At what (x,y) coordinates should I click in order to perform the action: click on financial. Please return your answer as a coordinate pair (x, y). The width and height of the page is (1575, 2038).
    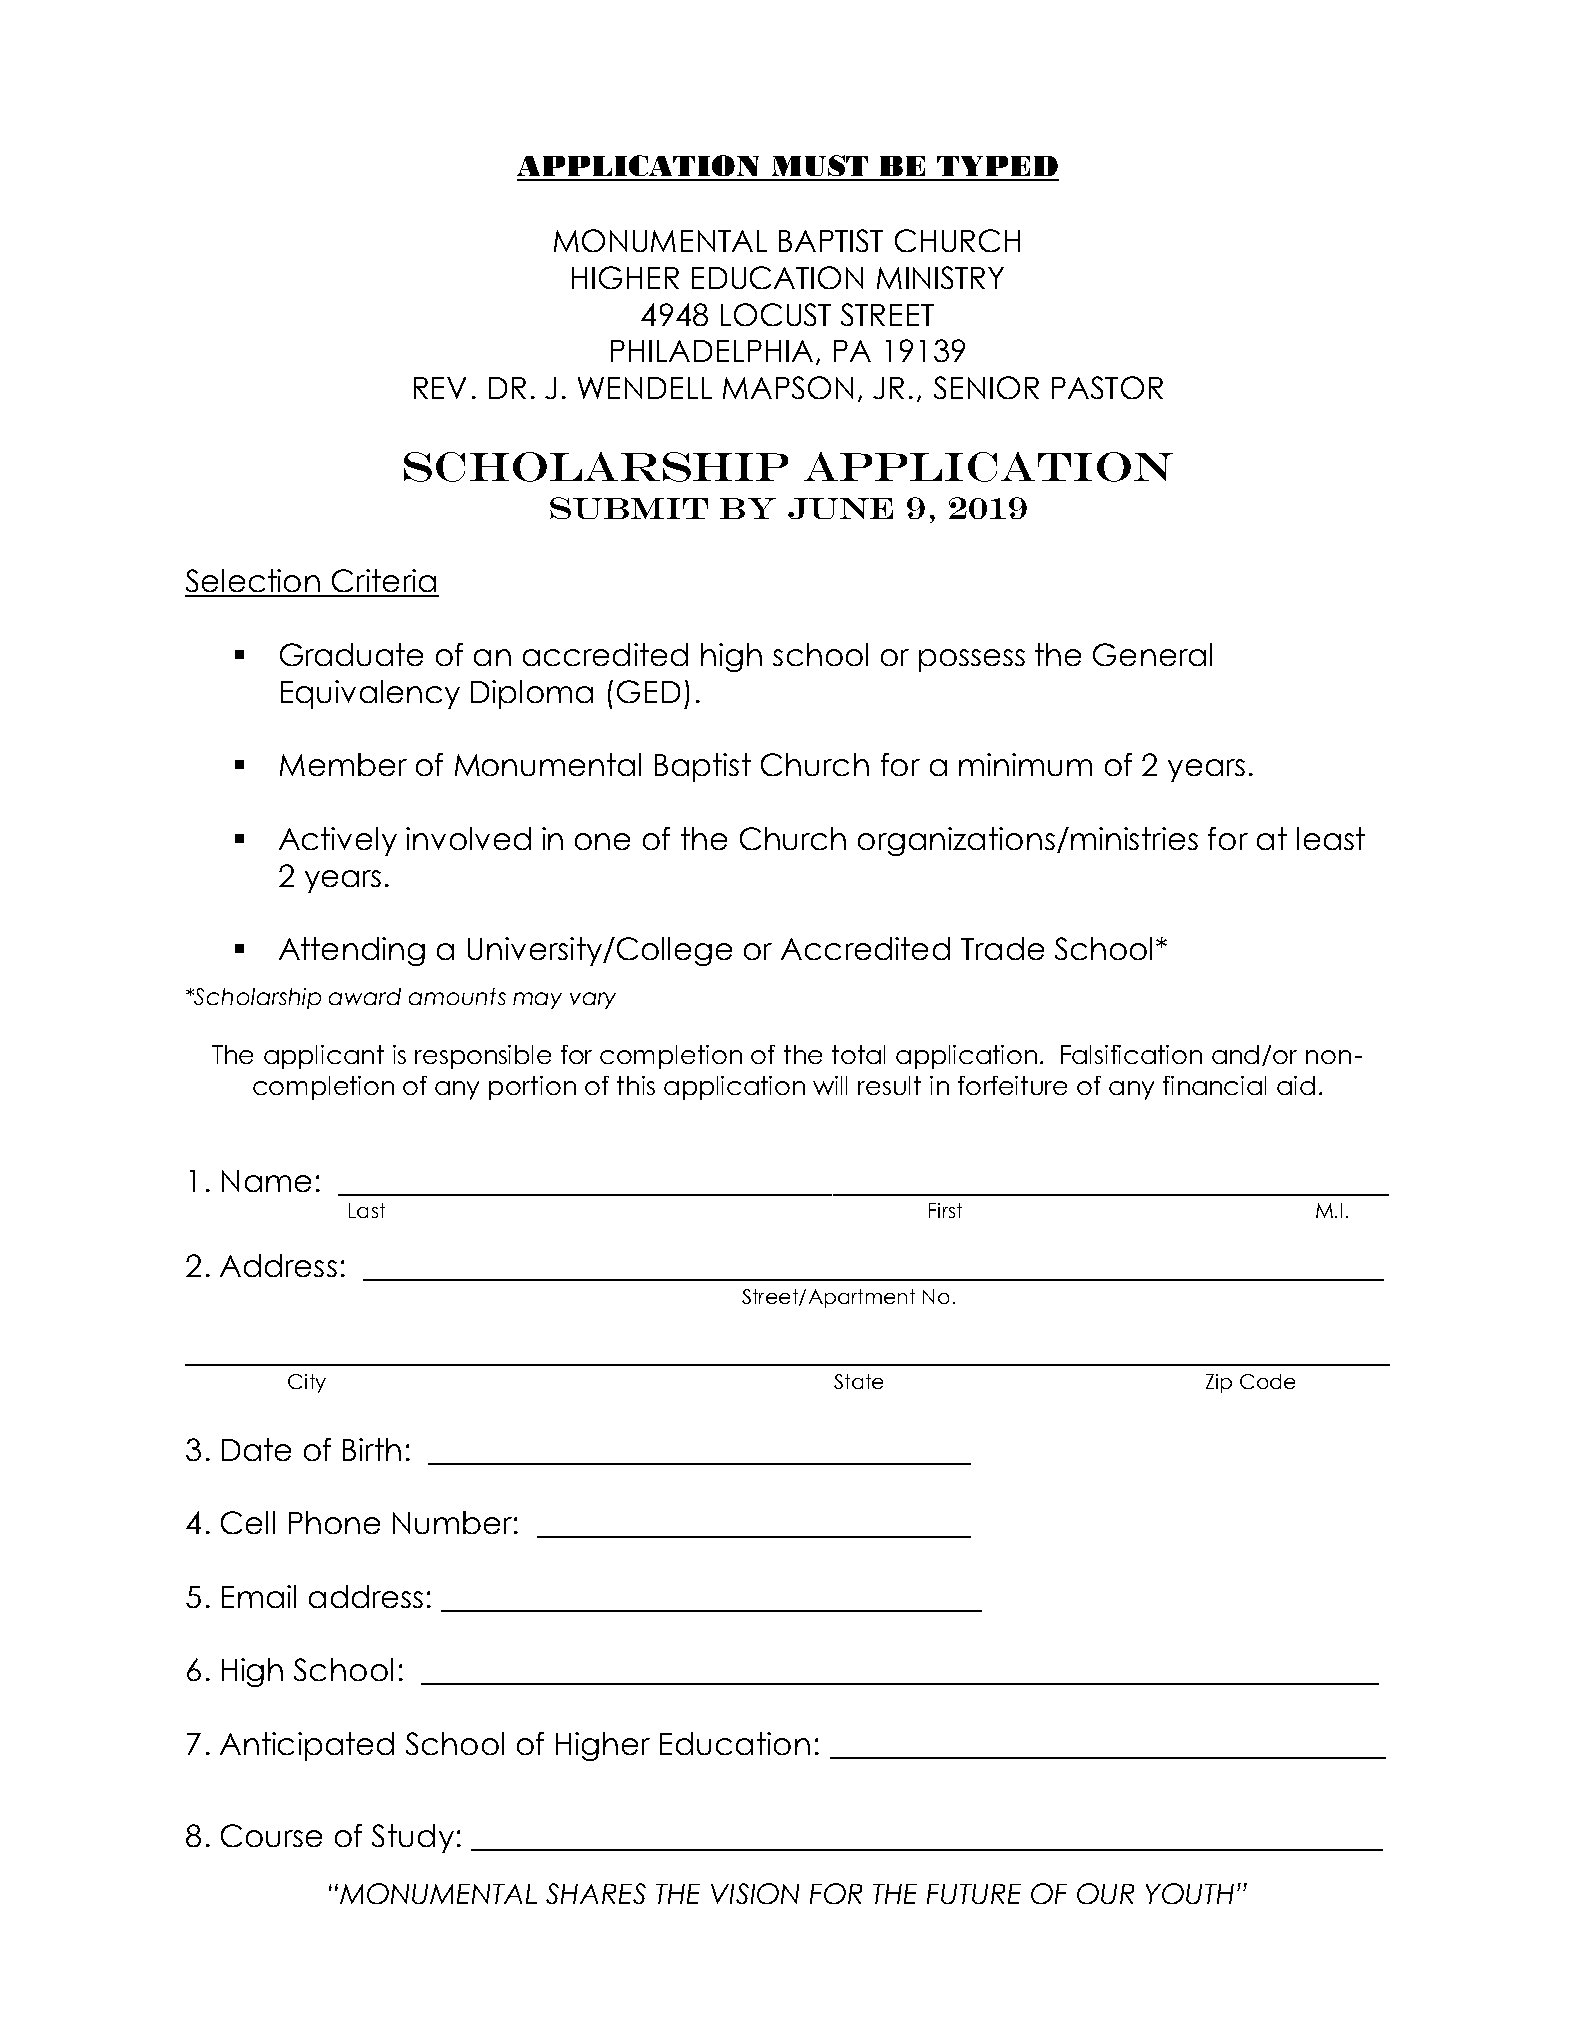
    Looking at the image, I should click on (1214, 1085).
